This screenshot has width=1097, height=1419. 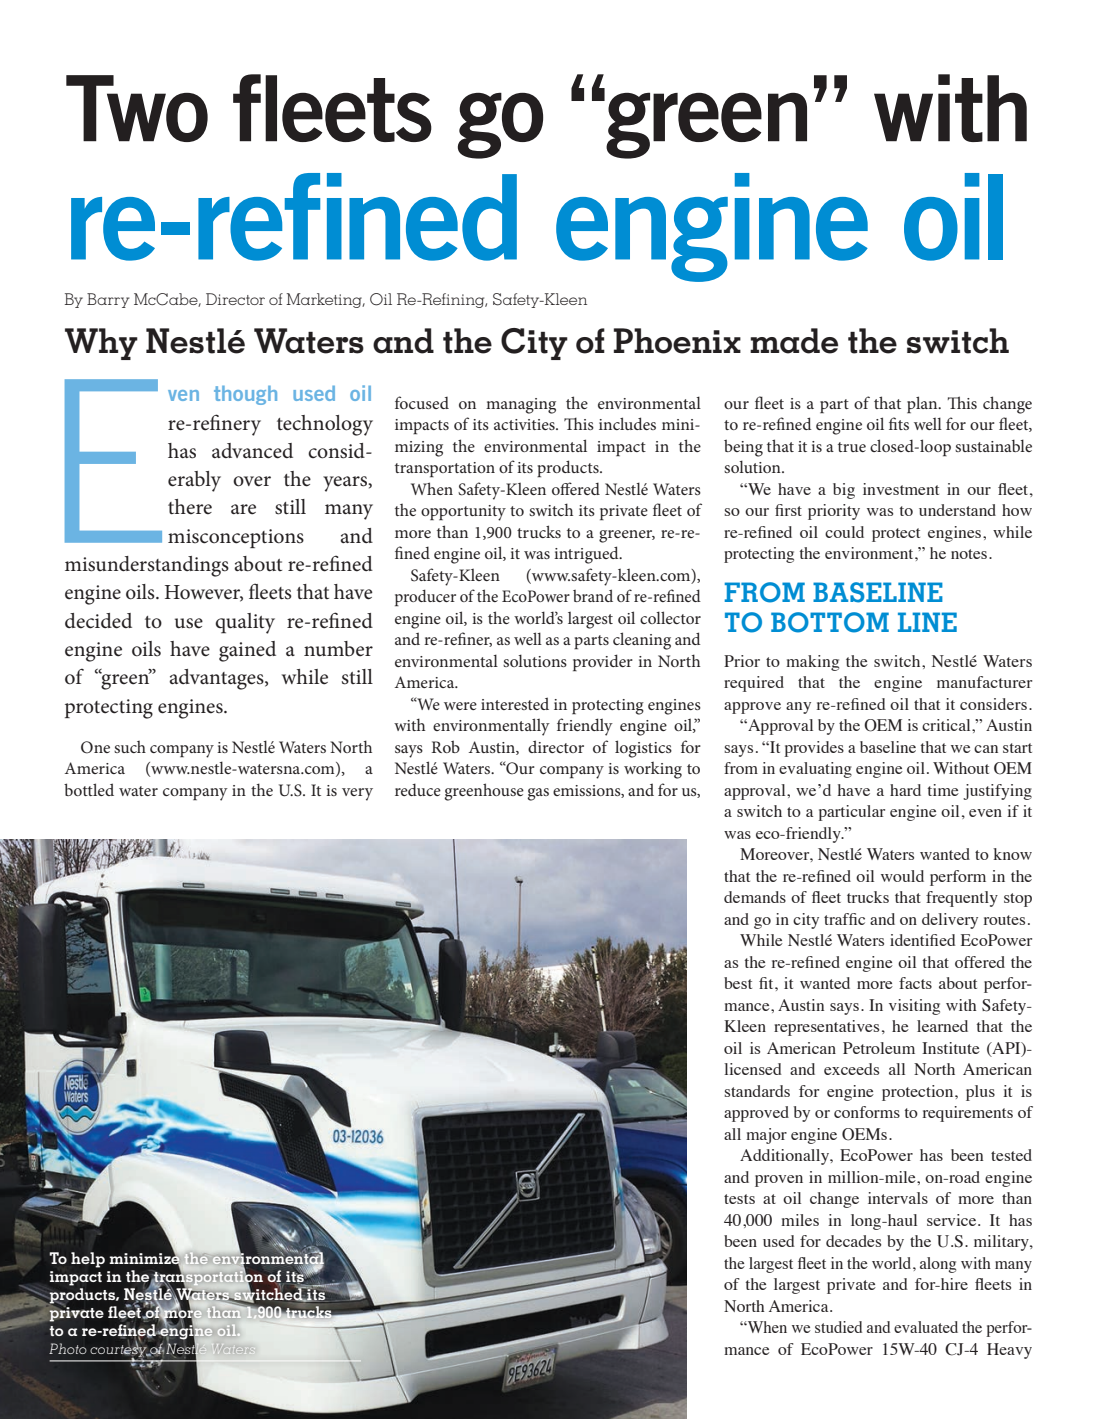 What do you see at coordinates (677, 341) in the screenshot?
I see `Phoenix` at bounding box center [677, 341].
